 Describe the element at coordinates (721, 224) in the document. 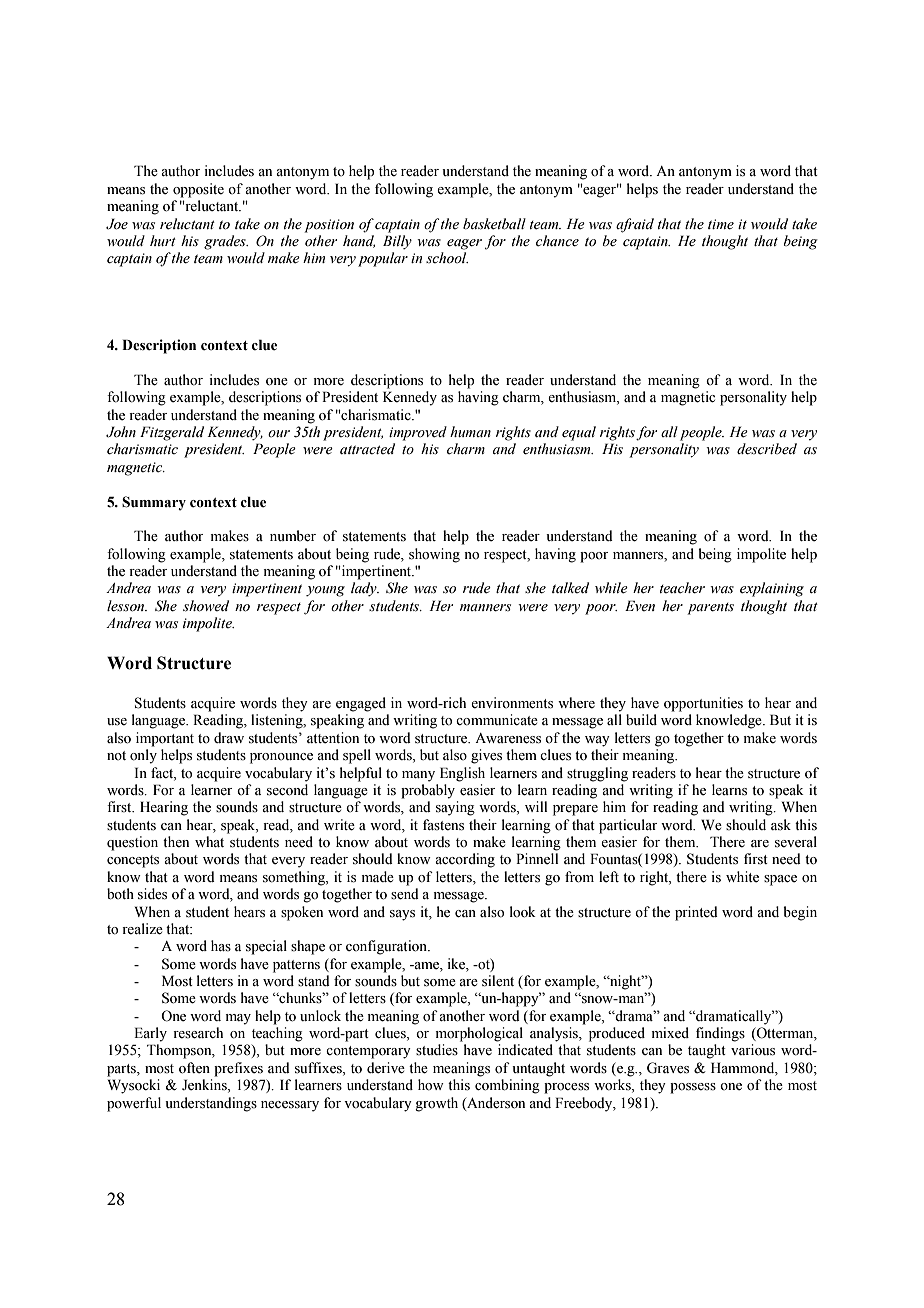

I see `time` at that location.
